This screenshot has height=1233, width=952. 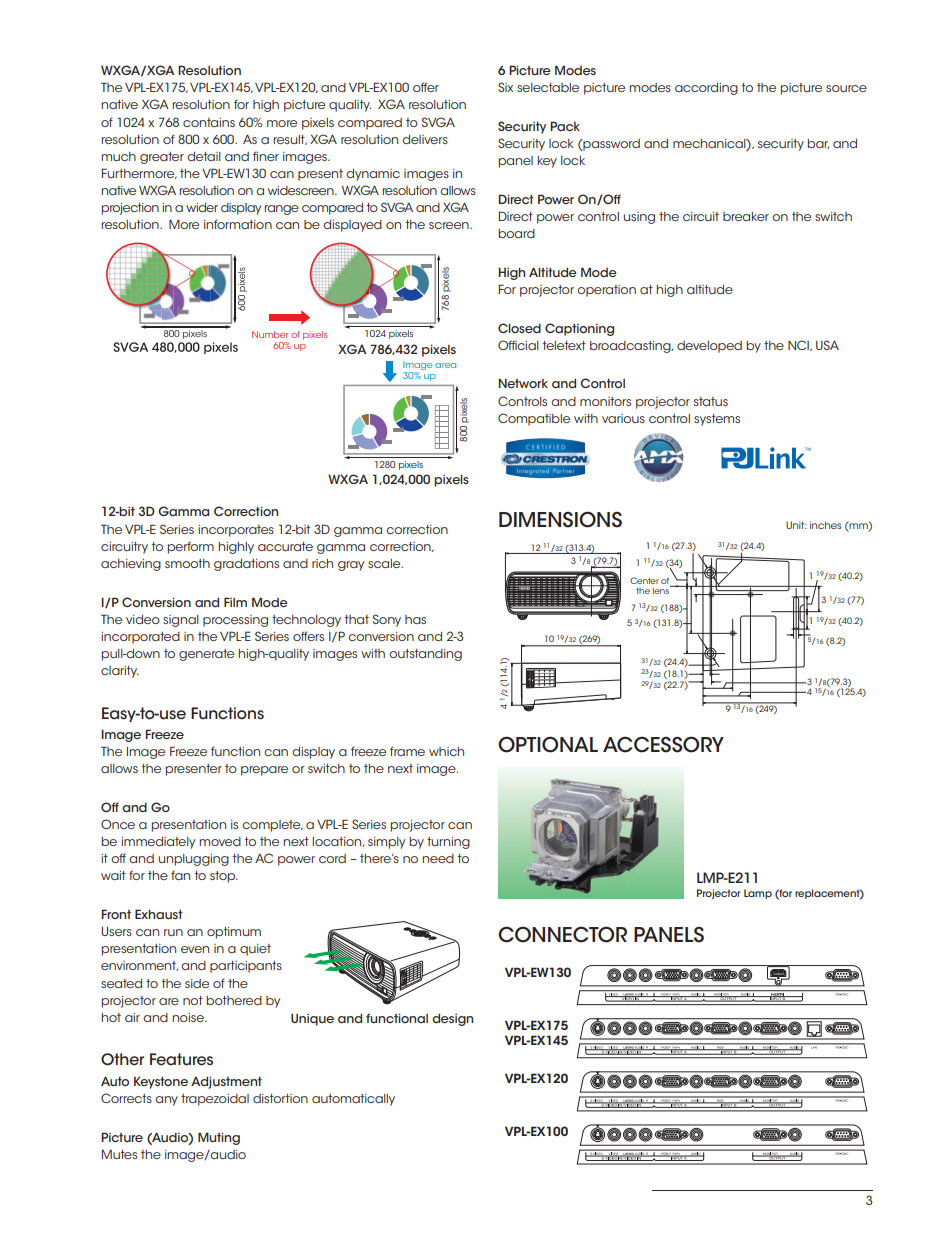 I want to click on Lamp, so click(x=758, y=894).
